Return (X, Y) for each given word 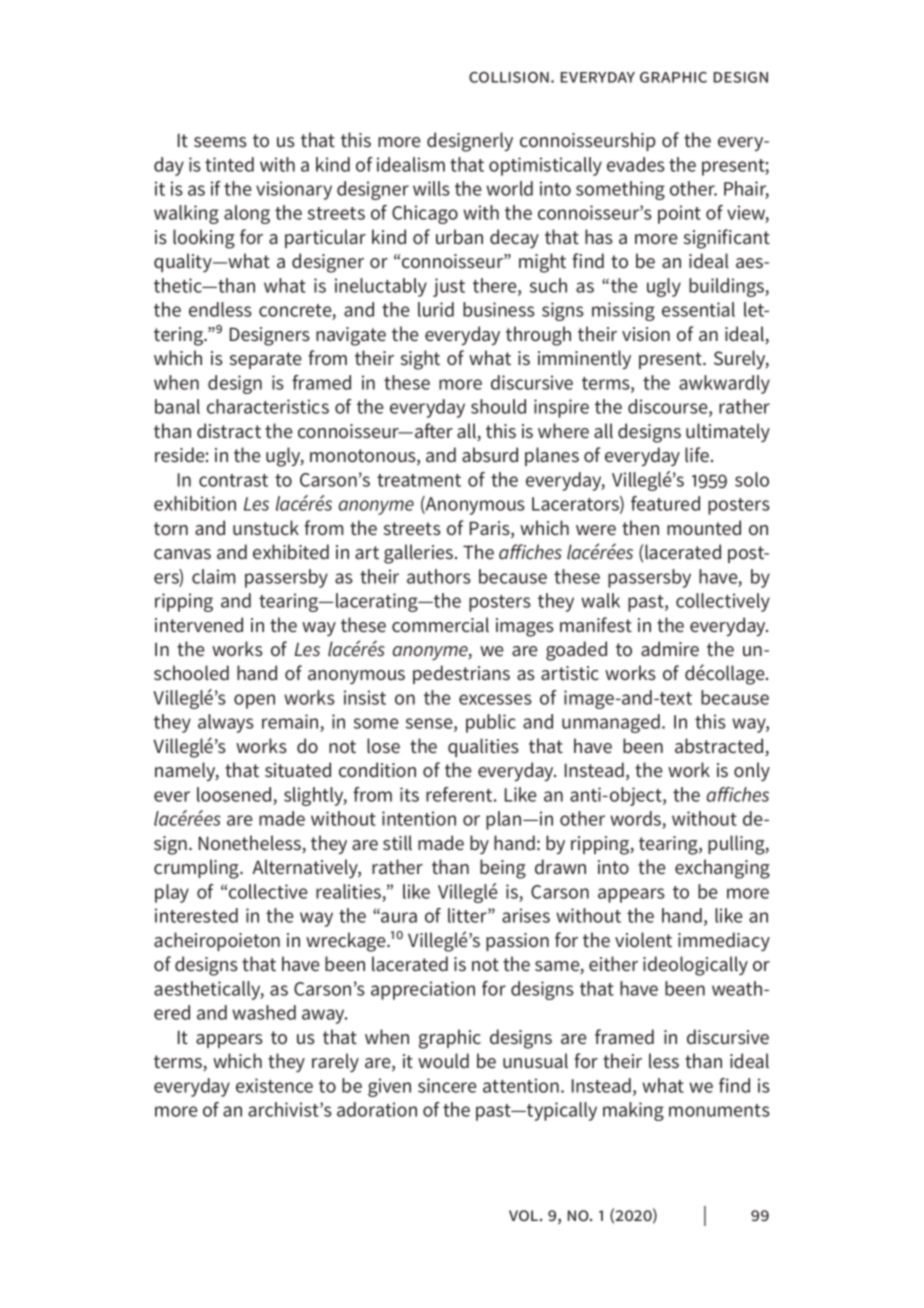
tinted (229, 164)
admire (670, 648)
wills (431, 188)
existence (274, 1085)
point (679, 214)
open (254, 701)
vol (525, 1215)
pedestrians (461, 674)
